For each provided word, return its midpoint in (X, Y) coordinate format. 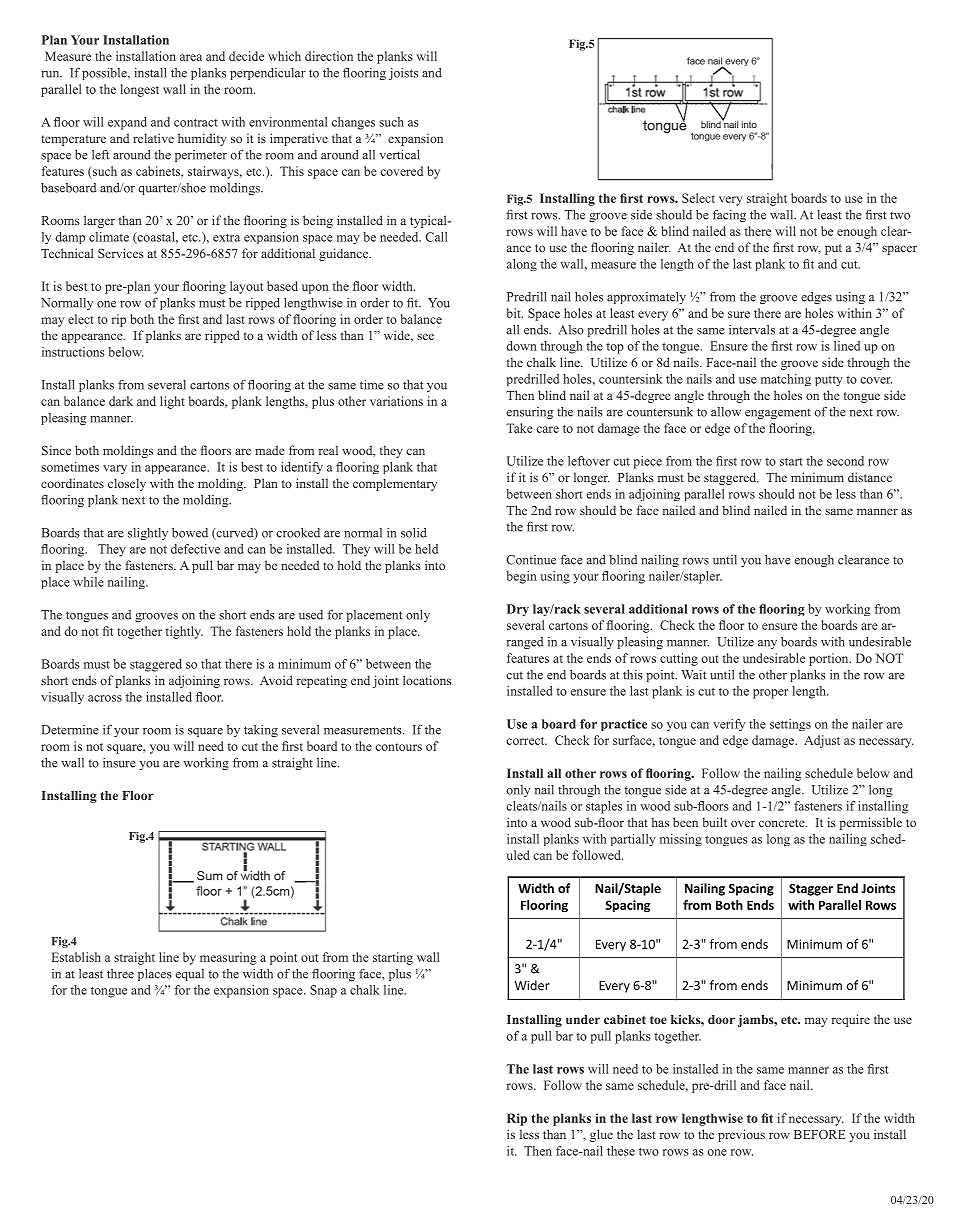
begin (521, 577)
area (191, 57)
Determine (70, 730)
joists (403, 74)
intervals (752, 330)
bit (515, 313)
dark (121, 401)
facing (729, 216)
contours (398, 747)
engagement (778, 414)
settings (790, 725)
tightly (184, 632)
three (120, 974)
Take (519, 428)
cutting (679, 659)
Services (121, 253)
